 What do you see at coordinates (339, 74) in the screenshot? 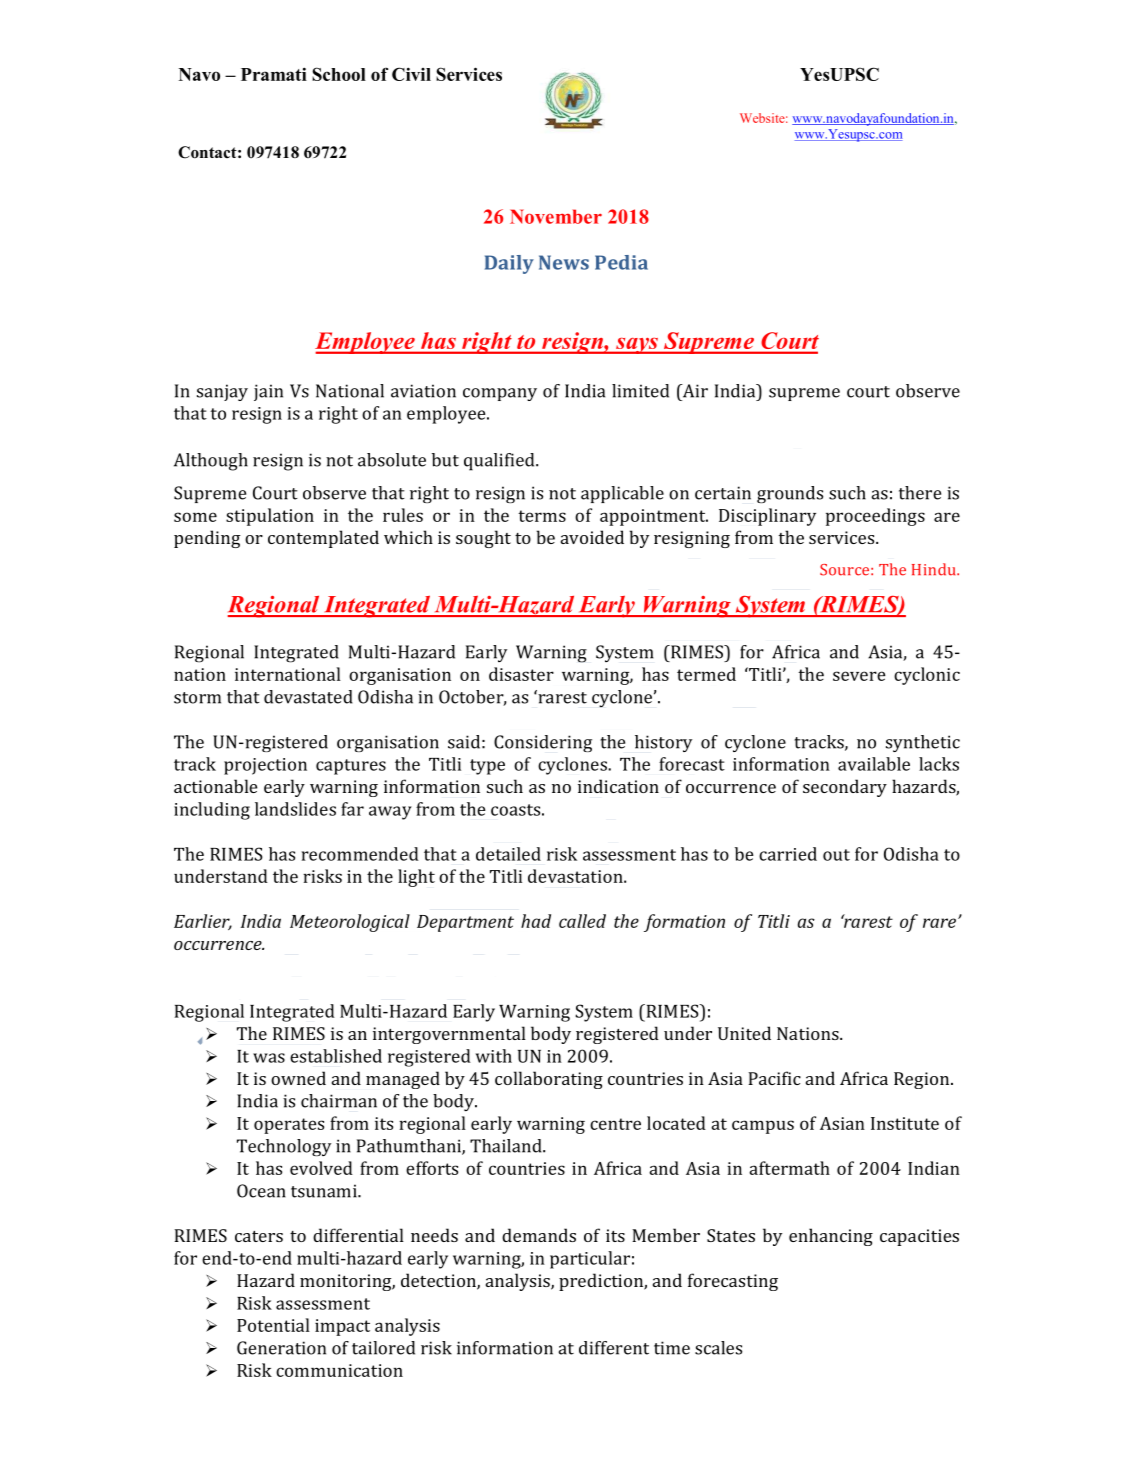
I see `School` at bounding box center [339, 74].
